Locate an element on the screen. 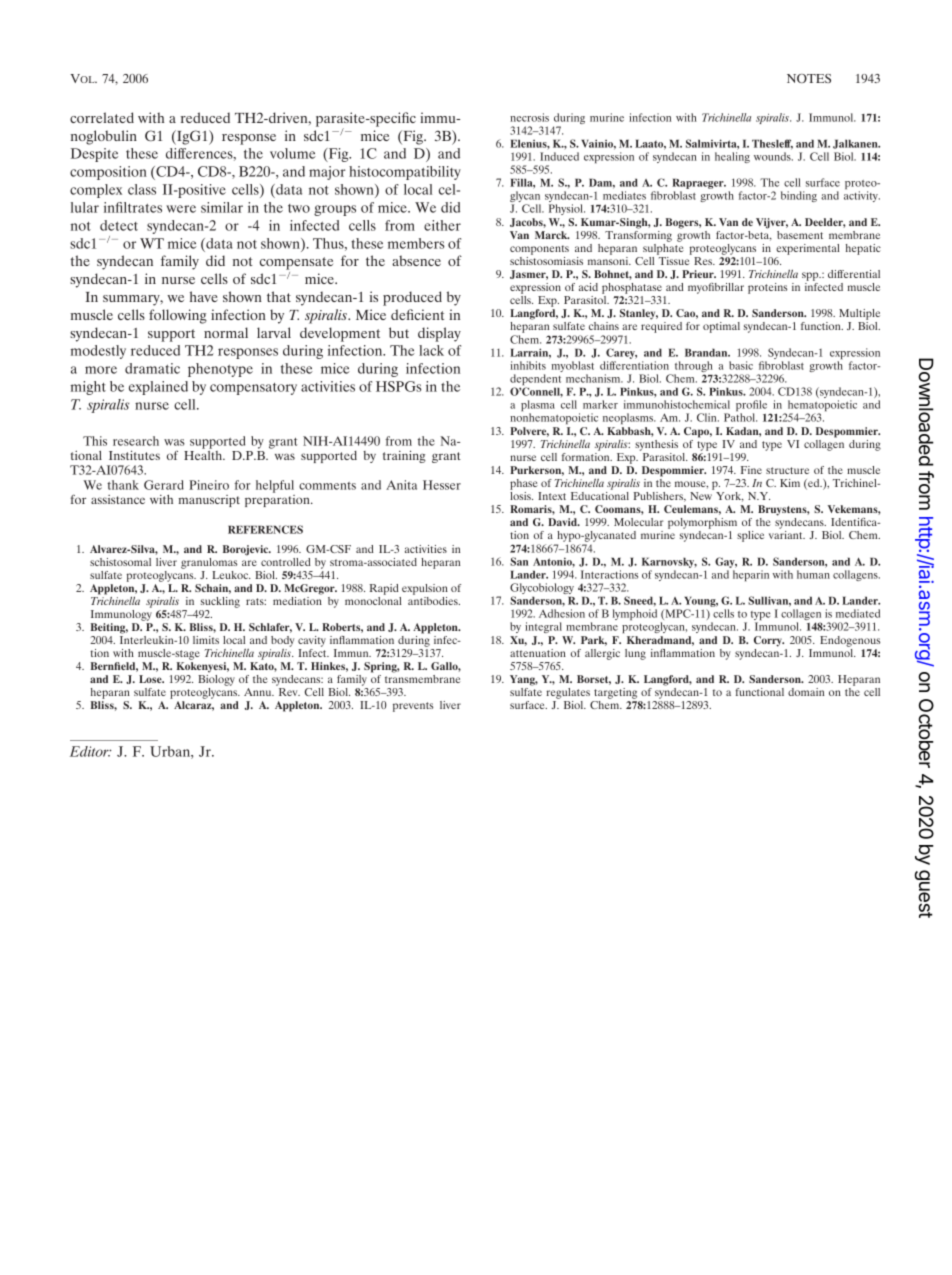  detect is located at coordinates (119, 225).
